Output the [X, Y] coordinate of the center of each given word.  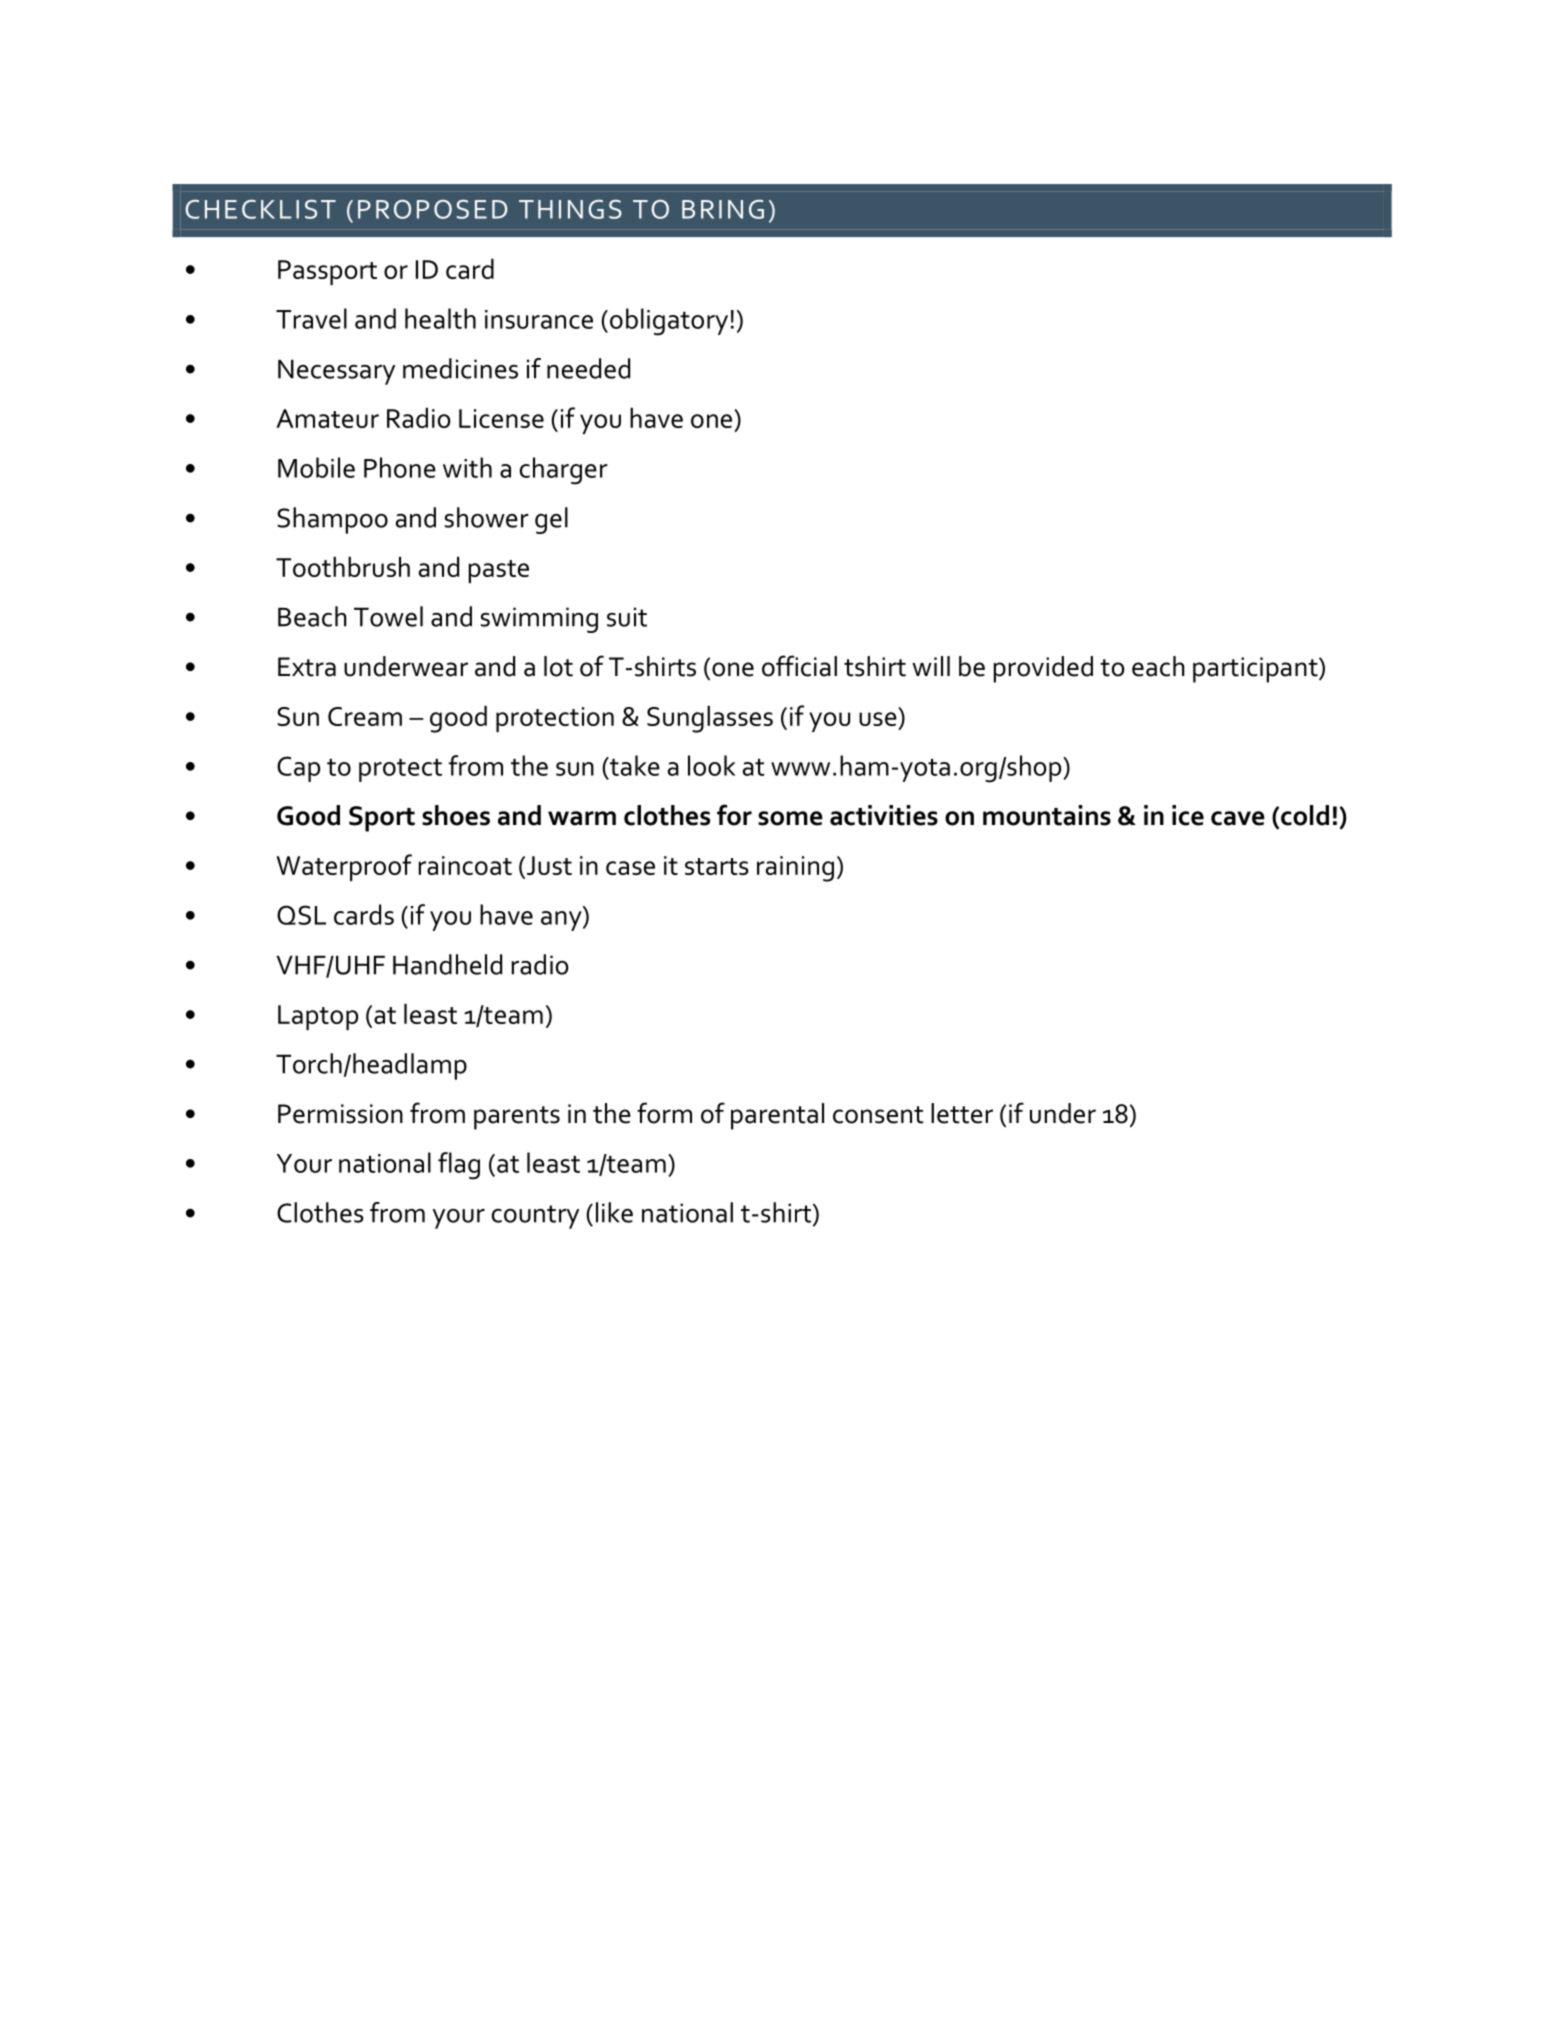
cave [1238, 818]
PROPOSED [432, 209]
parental [777, 1116]
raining [795, 869]
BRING [723, 209]
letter [962, 1113]
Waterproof [344, 867]
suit [627, 617]
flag [459, 1166]
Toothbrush [343, 566]
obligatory [669, 322]
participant [1256, 670]
